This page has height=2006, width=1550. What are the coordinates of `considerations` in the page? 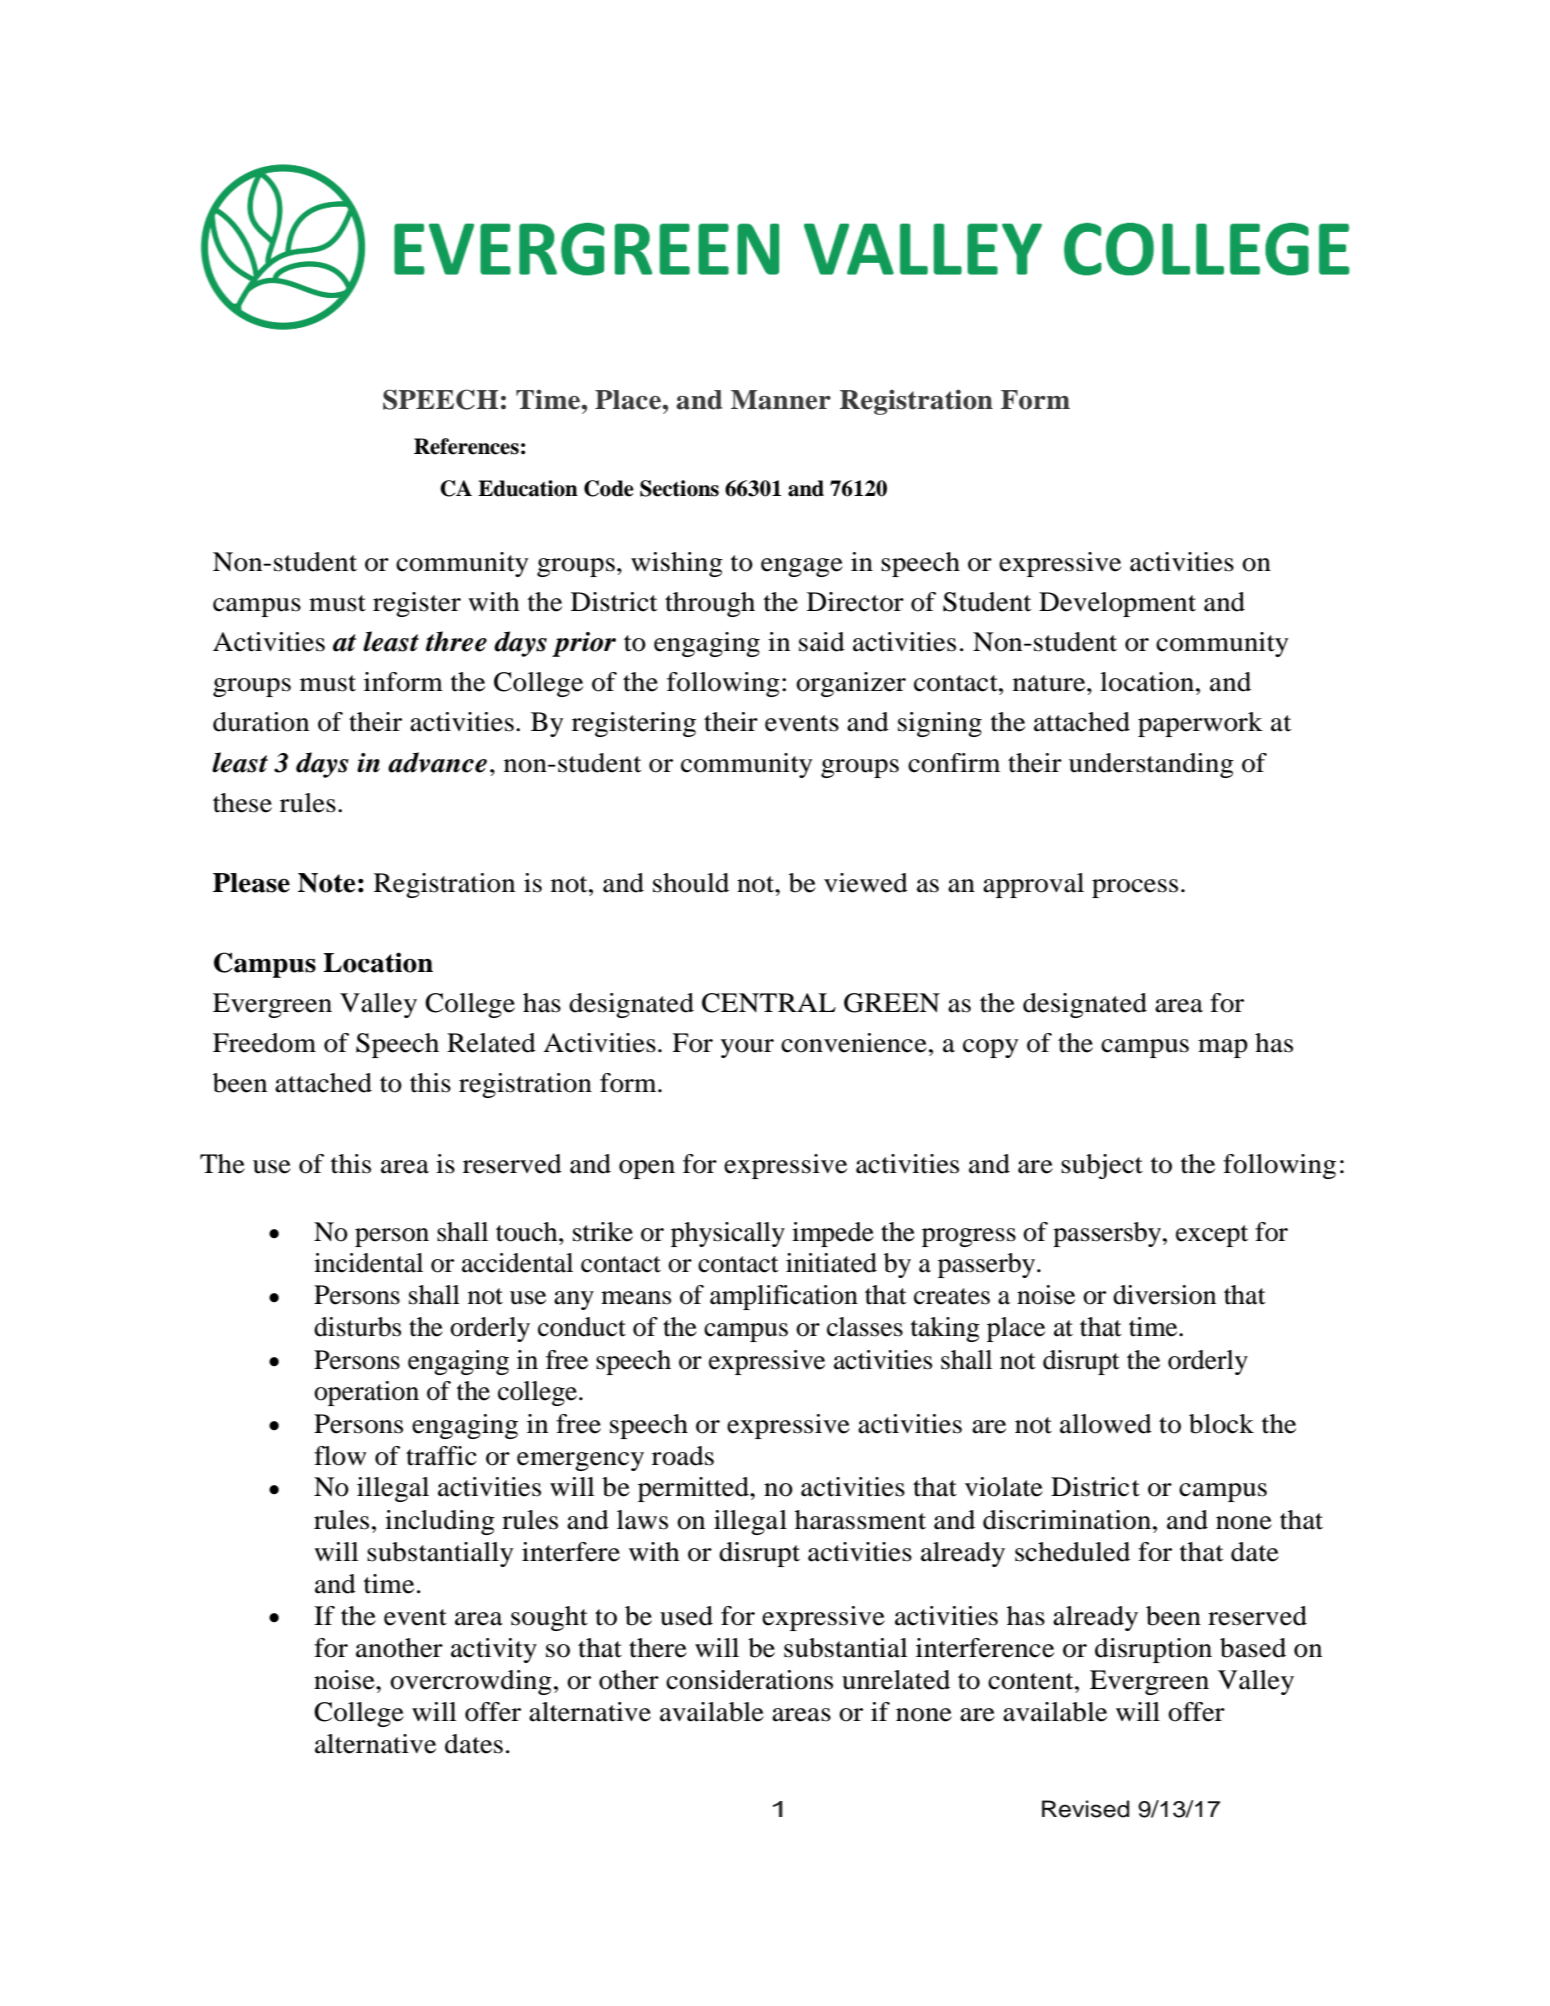 It's located at (749, 1680).
